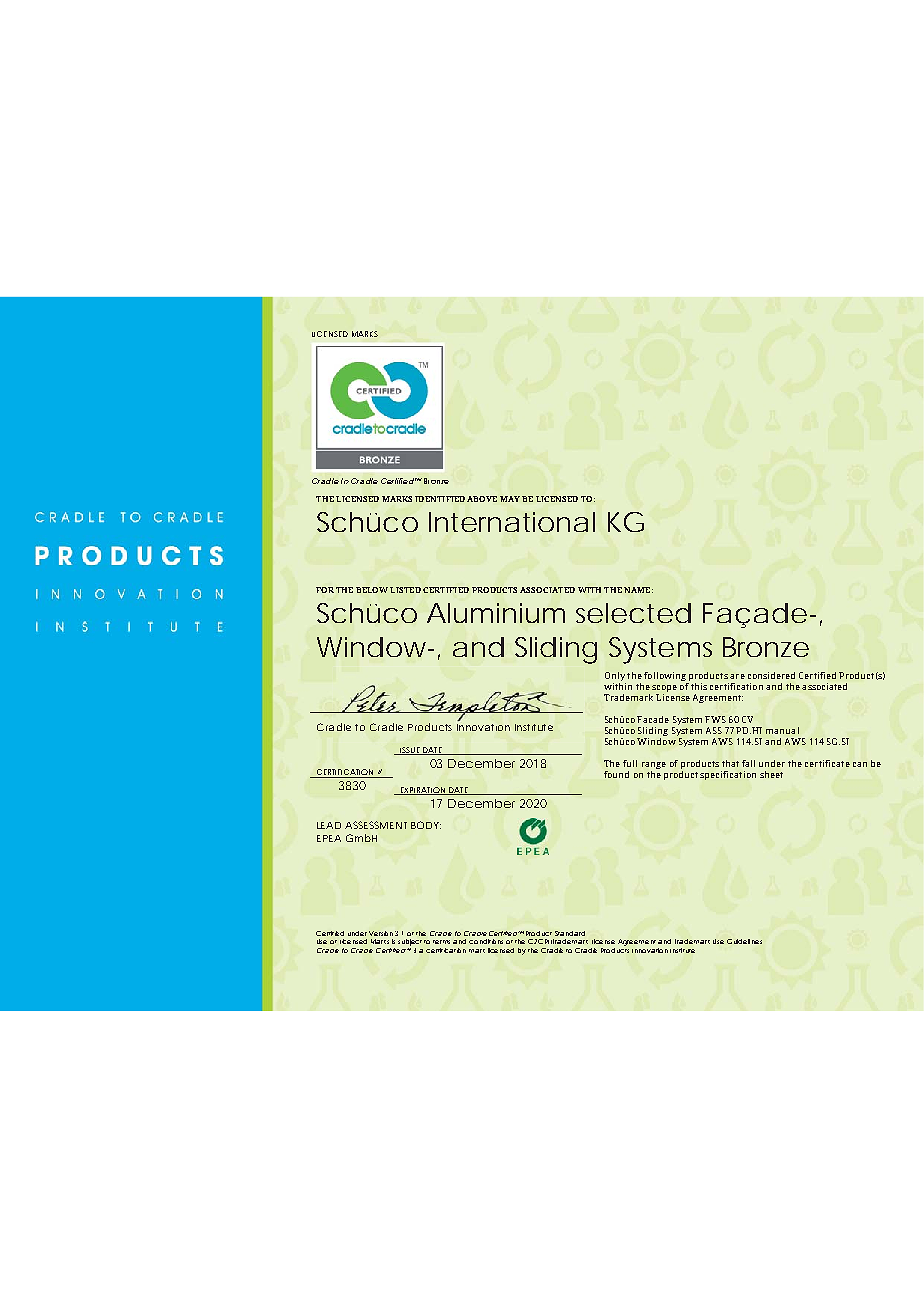 The width and height of the document is (924, 1308). What do you see at coordinates (376, 825) in the document?
I see `ASSESSMENT` at bounding box center [376, 825].
